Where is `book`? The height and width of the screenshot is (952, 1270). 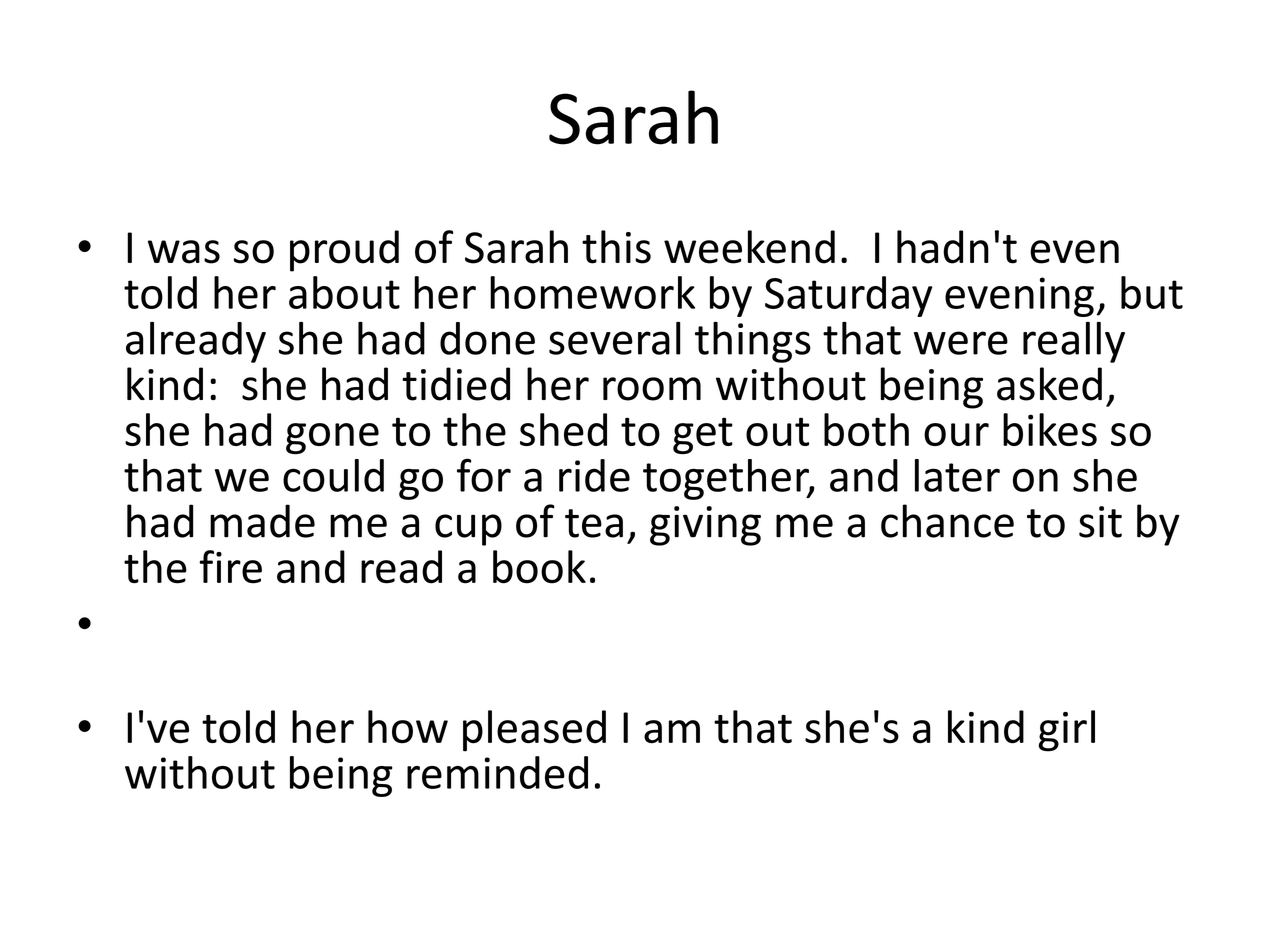 book is located at coordinates (539, 567).
